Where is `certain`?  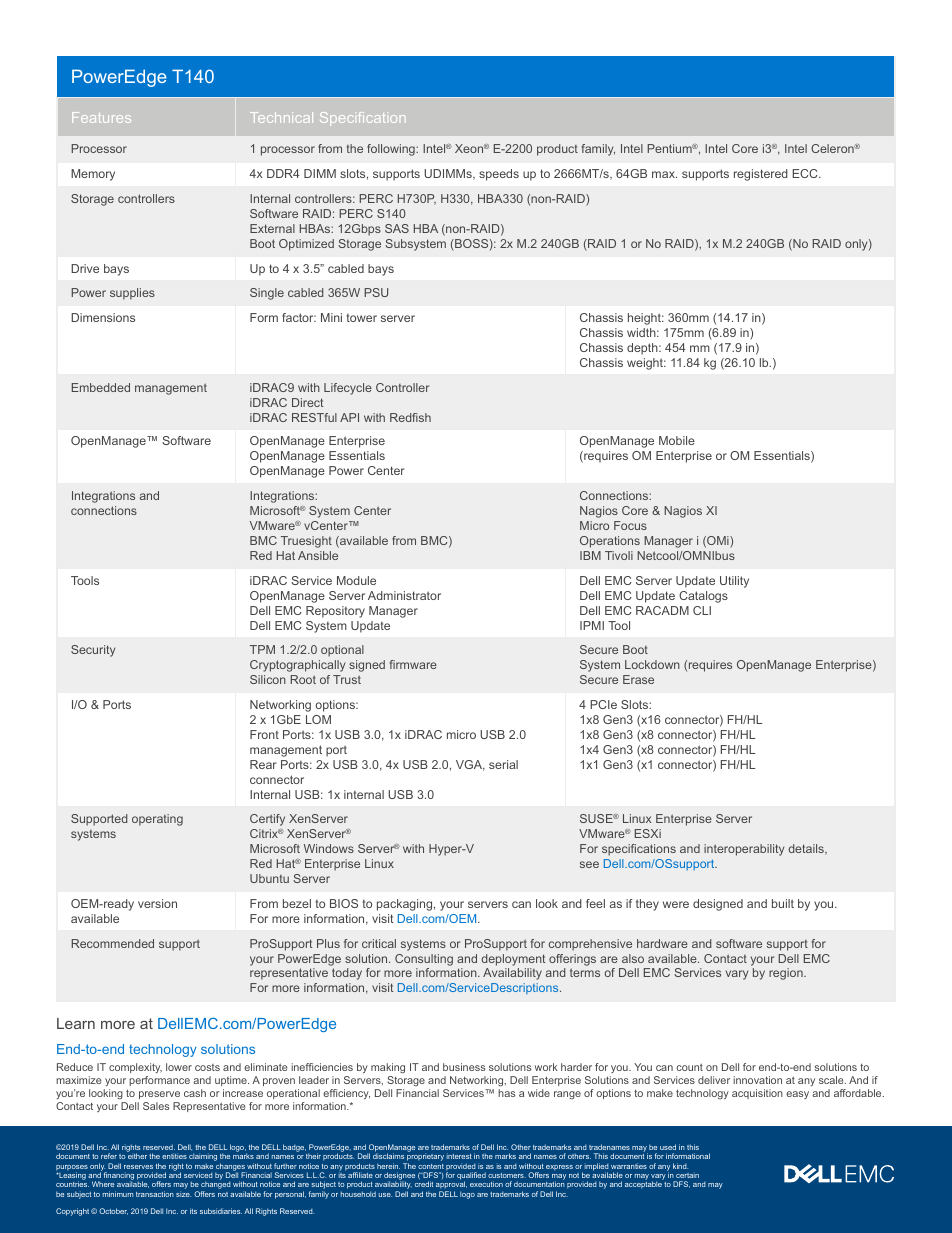
certain is located at coordinates (687, 1175).
